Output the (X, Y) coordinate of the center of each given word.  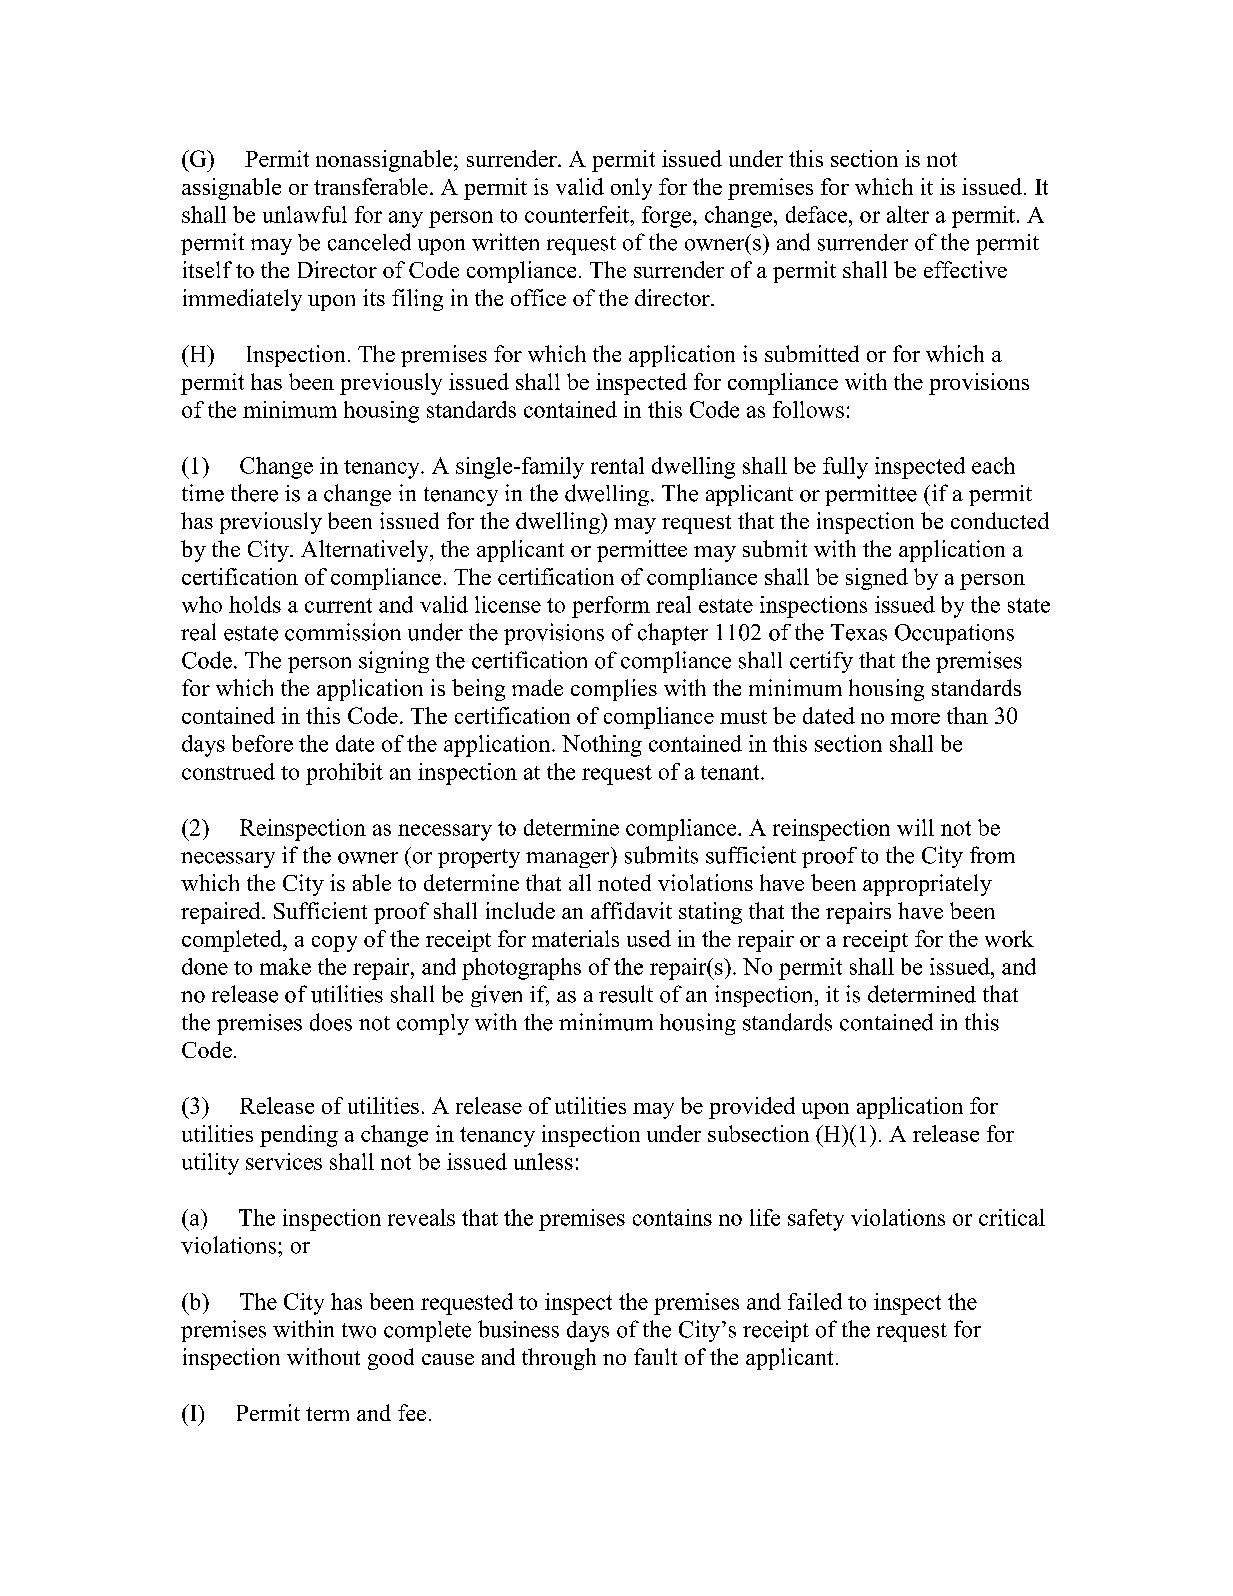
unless (543, 1161)
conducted (1000, 520)
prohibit (344, 774)
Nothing (602, 746)
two (359, 1330)
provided (752, 1108)
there (254, 493)
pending (299, 1136)
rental (617, 465)
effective (965, 269)
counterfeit (578, 214)
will (915, 827)
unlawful (305, 214)
